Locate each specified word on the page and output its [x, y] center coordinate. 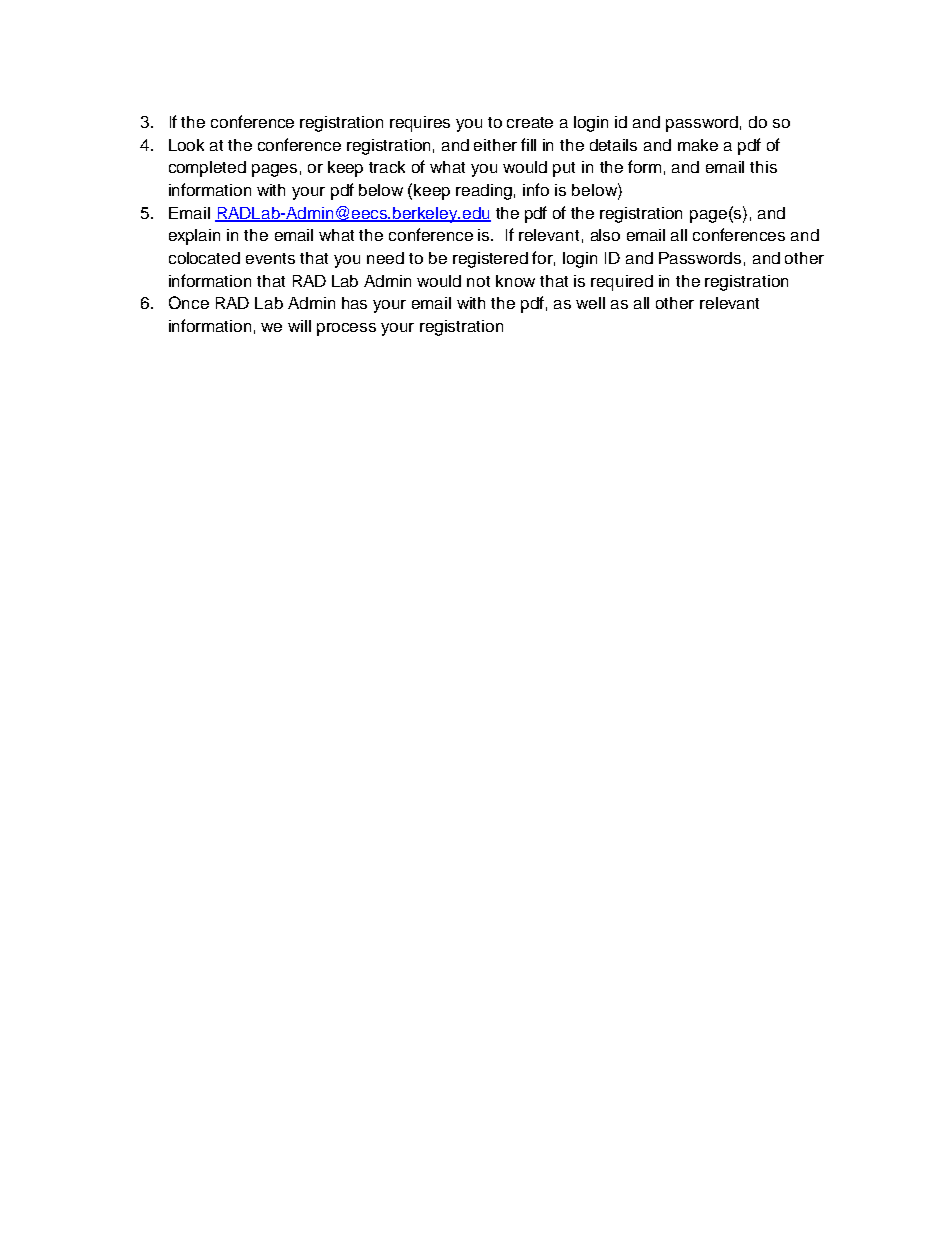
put [564, 169]
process [346, 329]
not [478, 281]
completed [207, 169]
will [299, 326]
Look [186, 145]
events [270, 258]
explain [194, 237]
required [622, 283]
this [763, 167]
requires [420, 124]
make [698, 145]
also [605, 235]
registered [490, 260]
